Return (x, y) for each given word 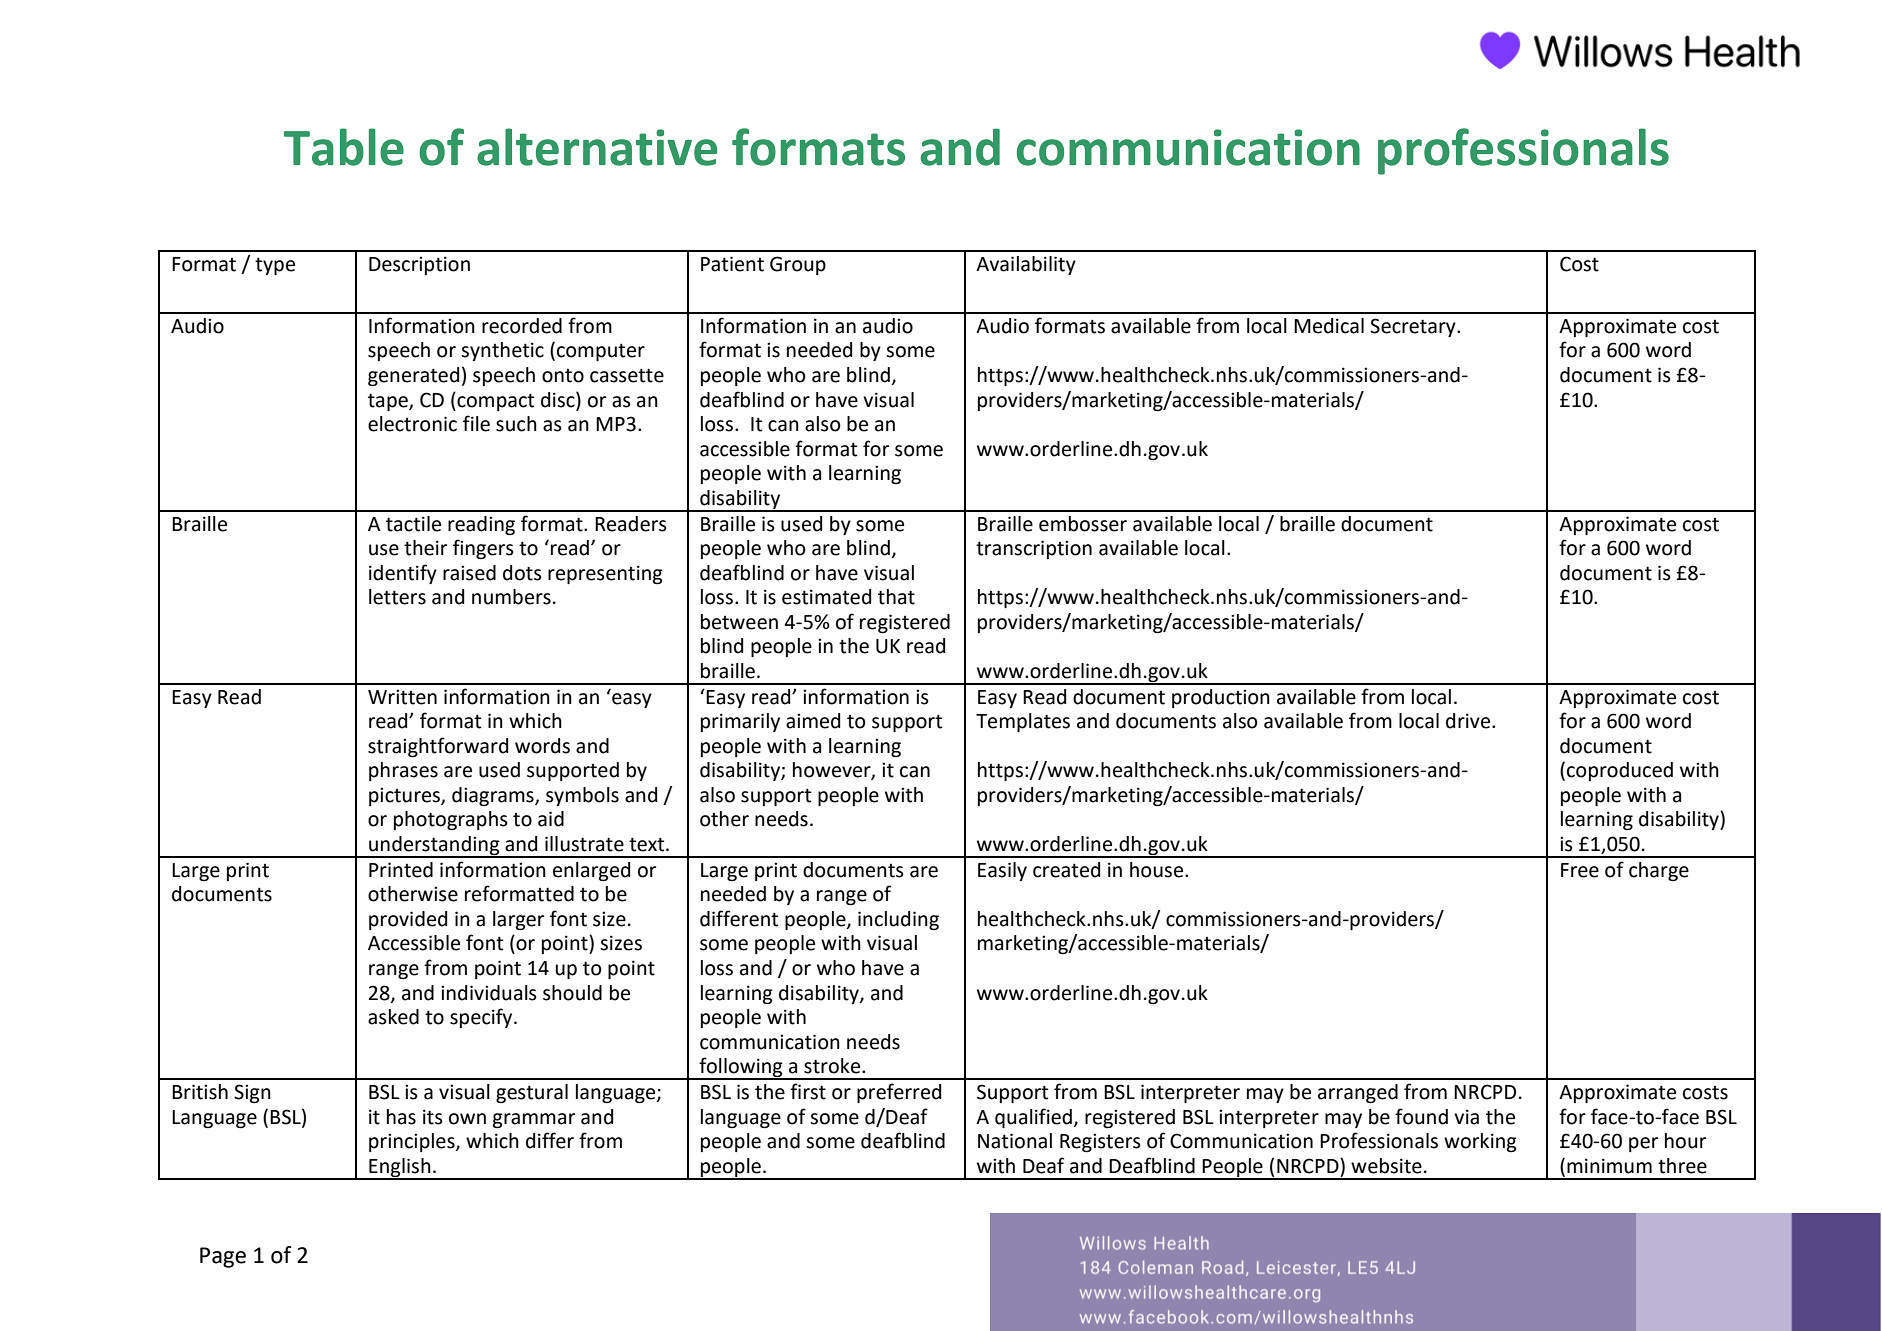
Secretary (1414, 327)
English (400, 1168)
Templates (1023, 722)
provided (408, 920)
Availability (1026, 265)
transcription (1034, 549)
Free (1580, 870)
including (898, 920)
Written (402, 697)
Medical (1329, 326)
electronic (412, 424)
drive (1469, 721)
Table (344, 147)
